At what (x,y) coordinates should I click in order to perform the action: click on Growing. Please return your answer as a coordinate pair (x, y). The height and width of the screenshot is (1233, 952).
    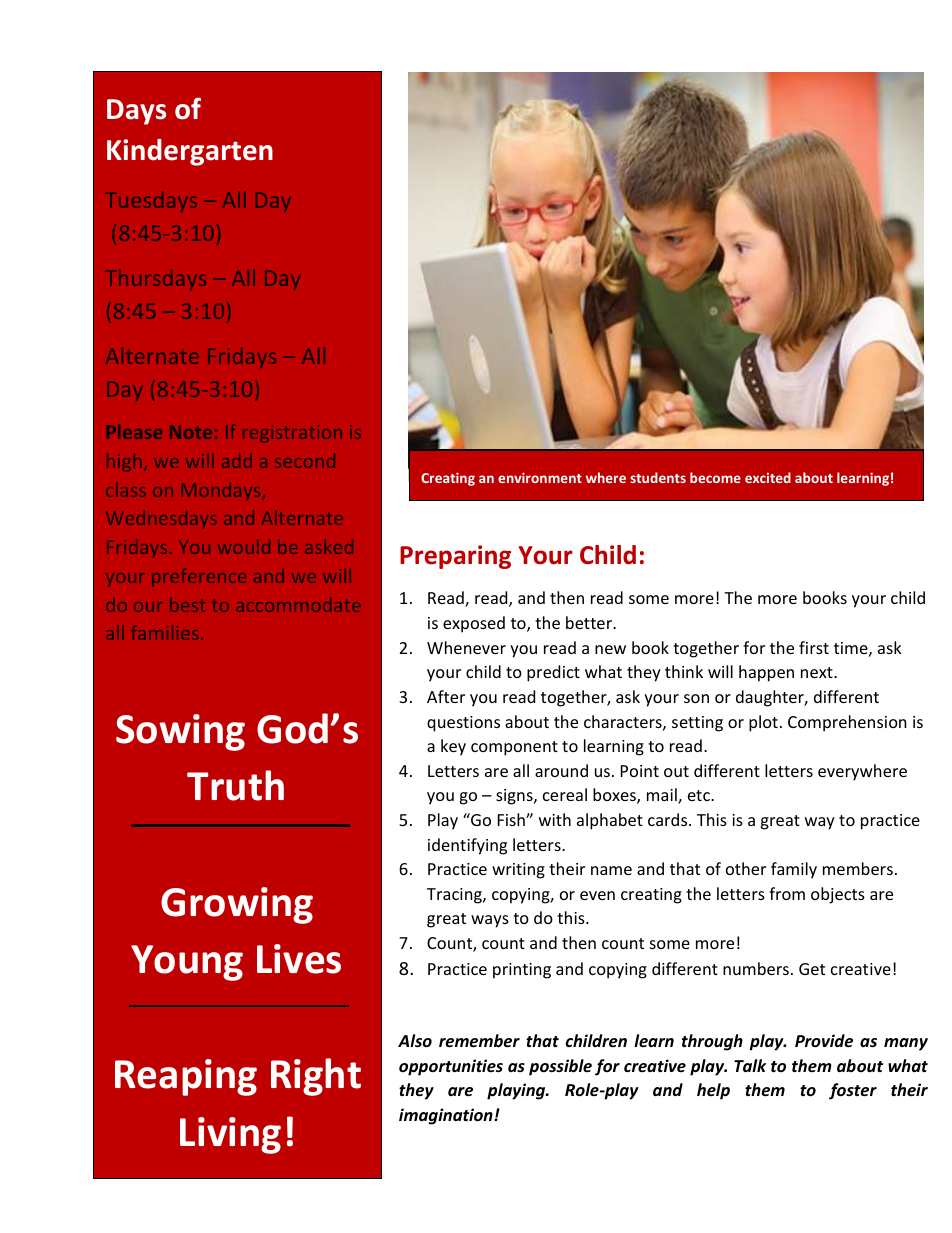
    Looking at the image, I should click on (237, 905).
